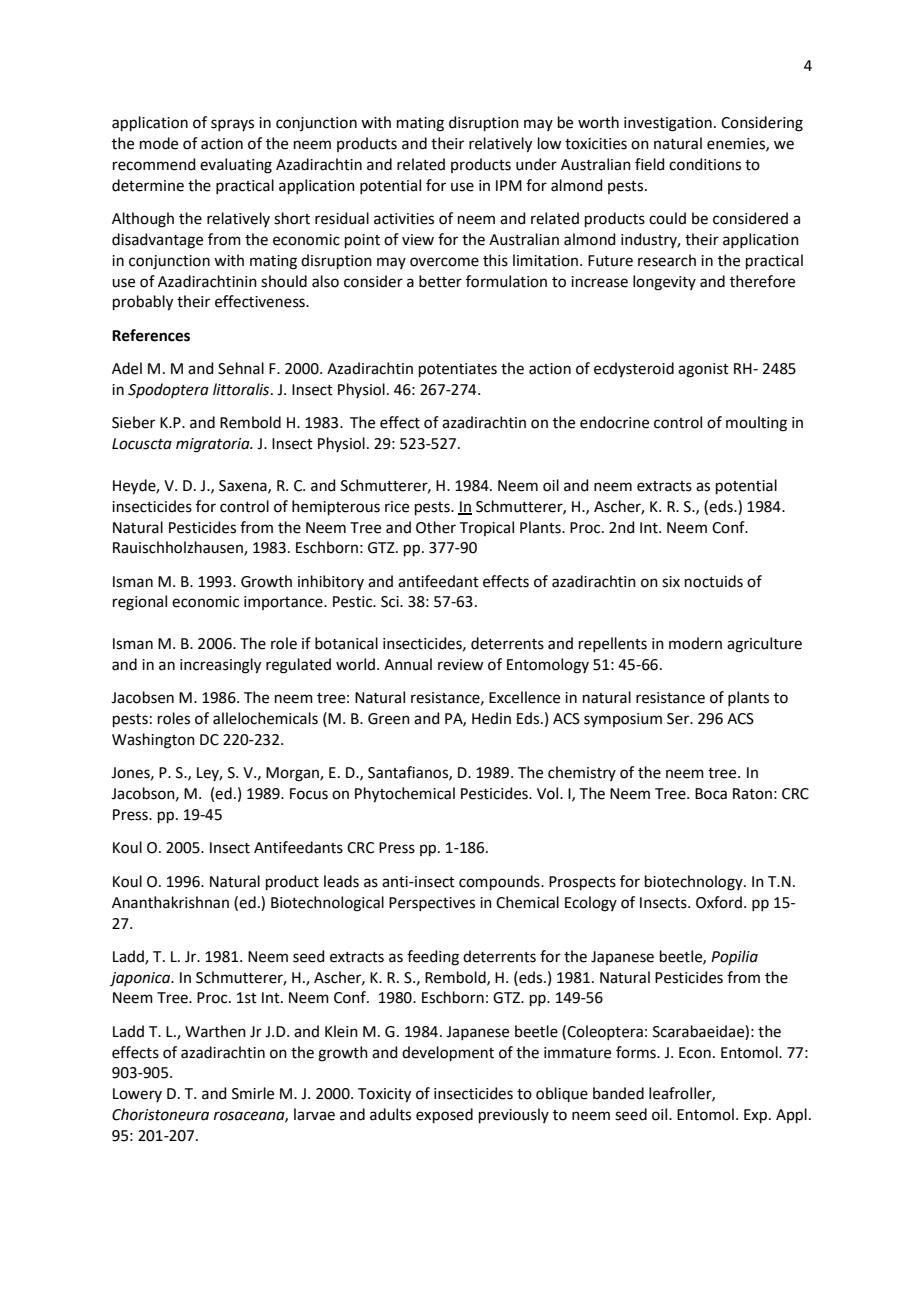 Image resolution: width=924 pixels, height=1308 pixels. What do you see at coordinates (509, 185) in the document?
I see `IPM` at bounding box center [509, 185].
